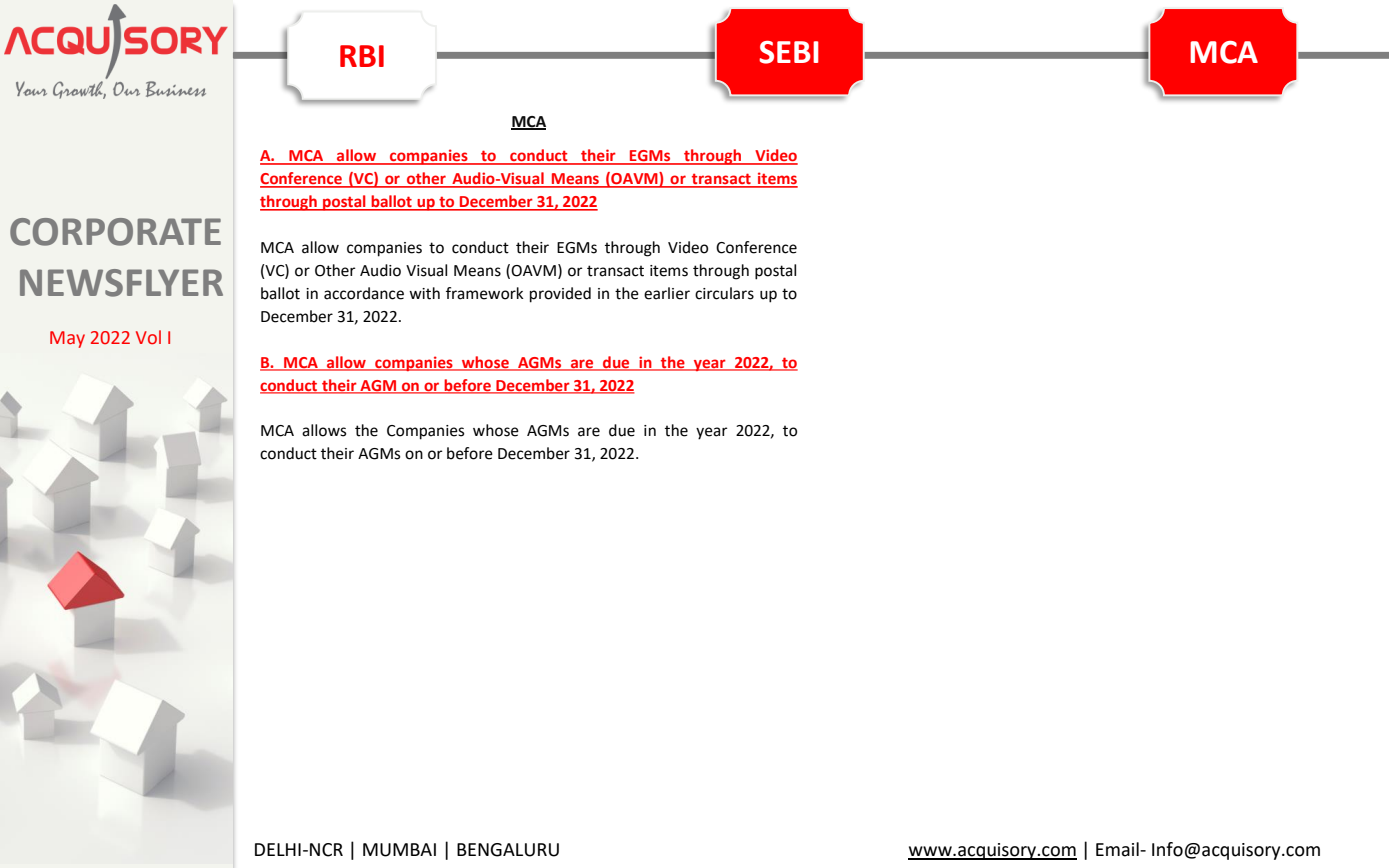  I want to click on BENGALURU, so click(508, 850).
